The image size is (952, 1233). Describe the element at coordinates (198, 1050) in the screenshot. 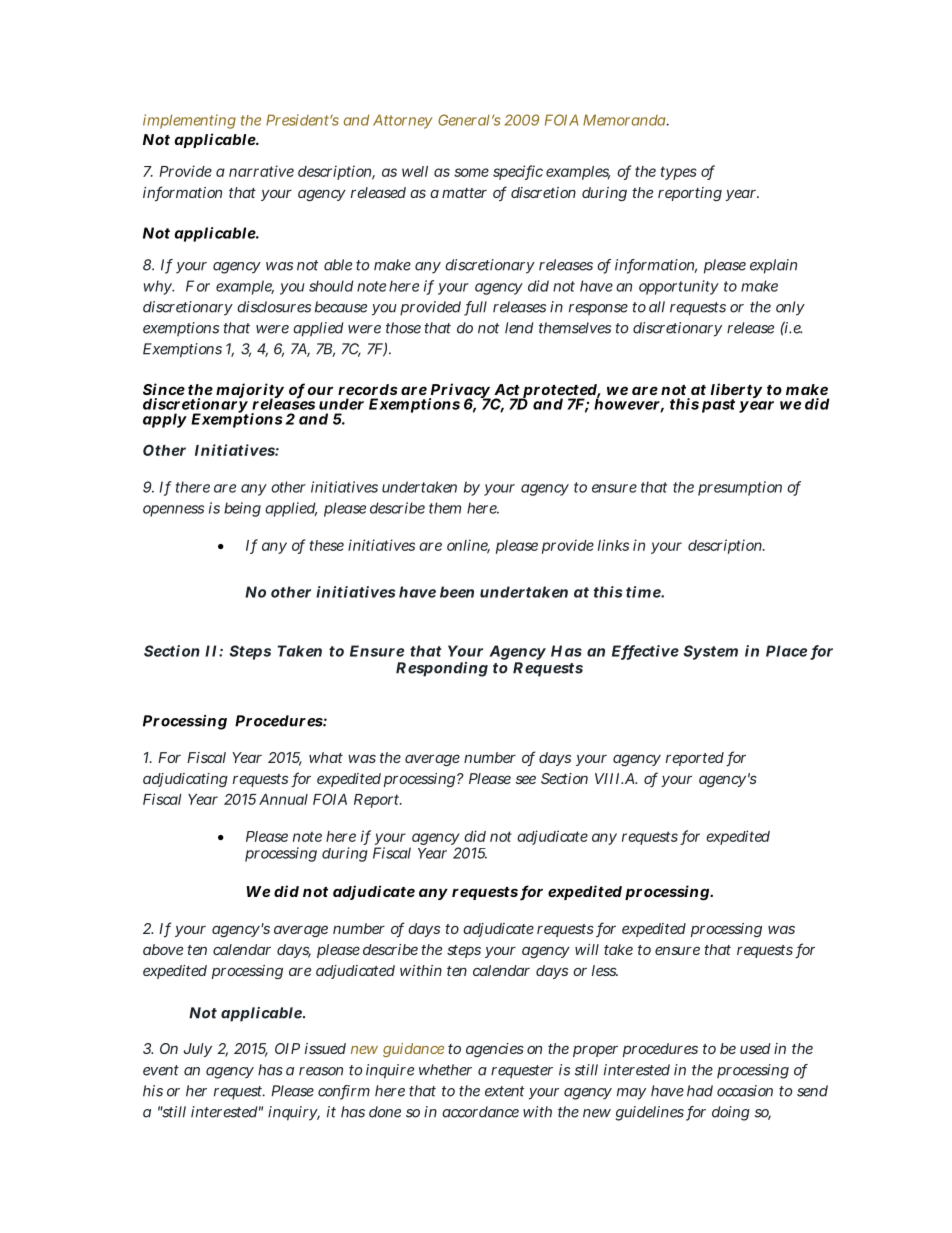

I see `July` at that location.
